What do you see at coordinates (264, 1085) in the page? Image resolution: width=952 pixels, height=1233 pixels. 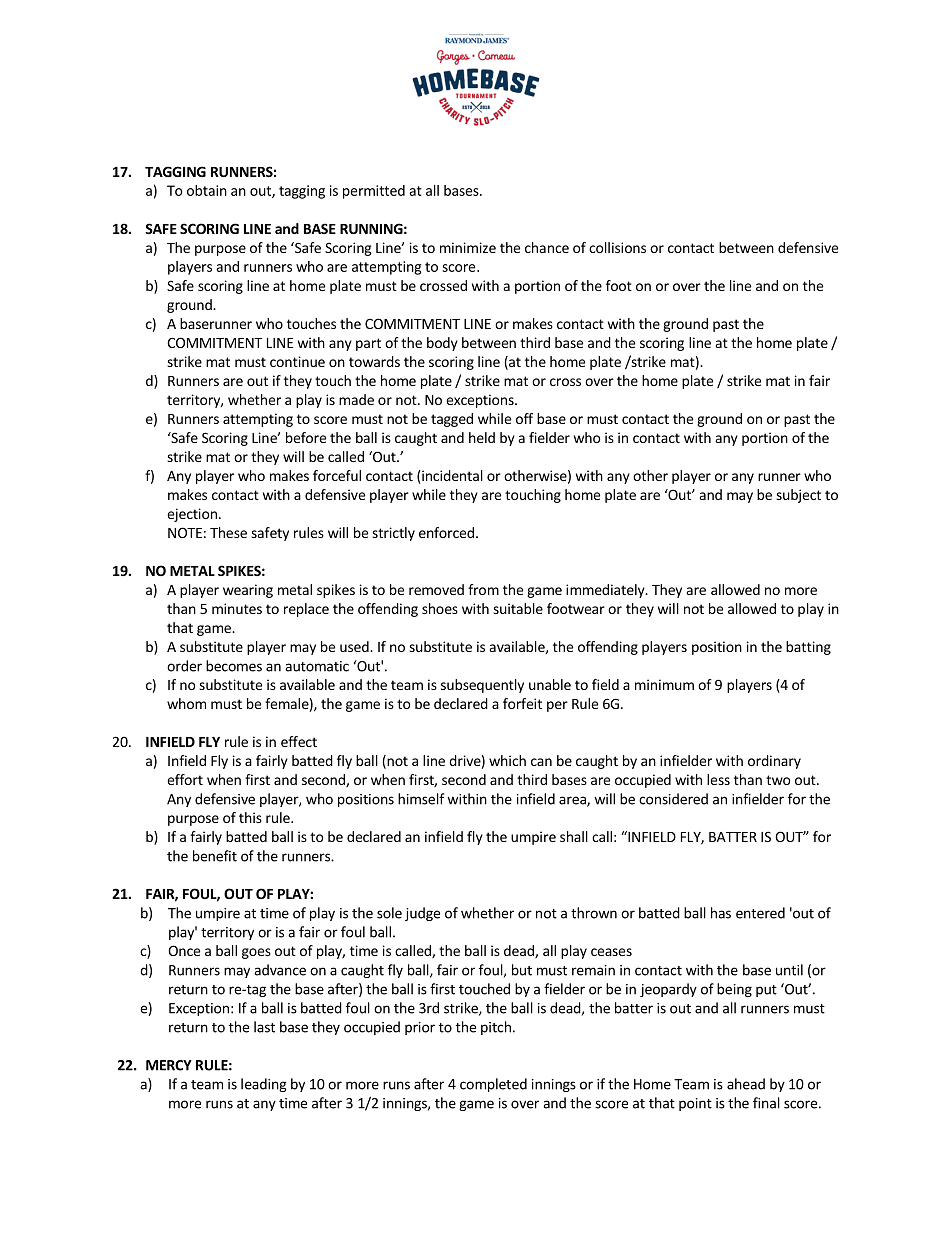 I see `leading` at bounding box center [264, 1085].
